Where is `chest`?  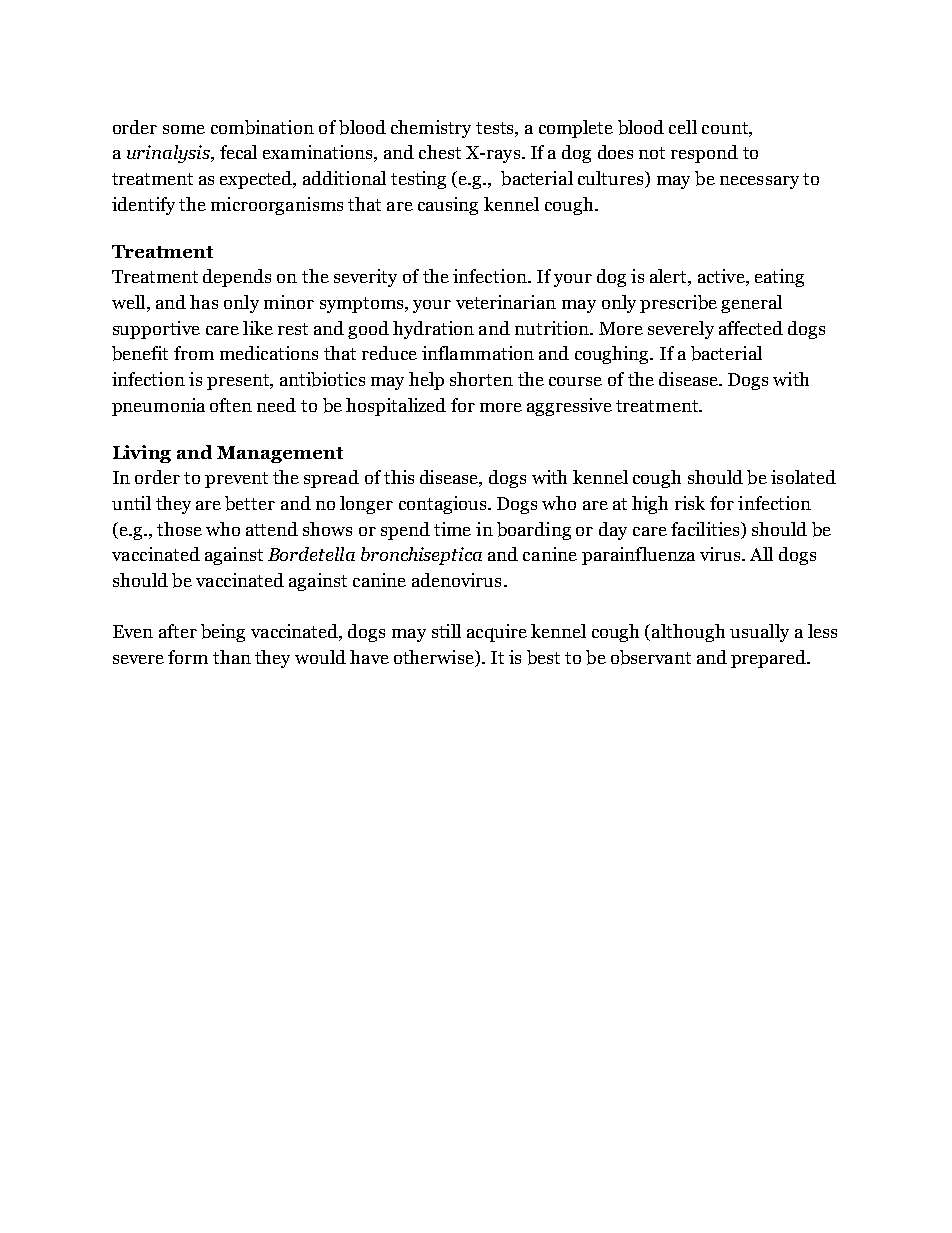
chest is located at coordinates (440, 152).
